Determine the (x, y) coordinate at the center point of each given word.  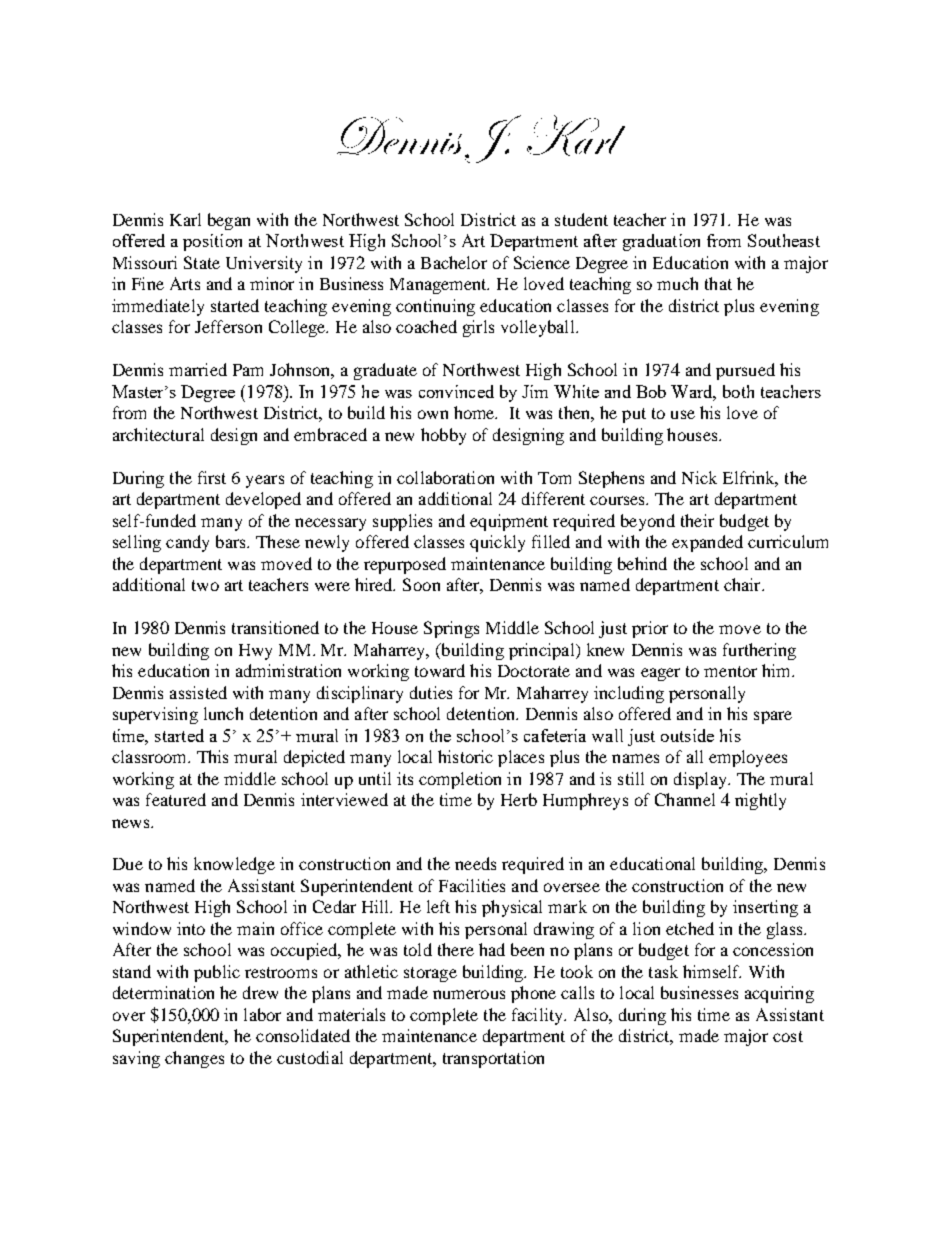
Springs (451, 629)
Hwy (255, 652)
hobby (443, 436)
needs (475, 863)
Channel (685, 799)
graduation (661, 242)
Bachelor (454, 262)
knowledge (234, 865)
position (212, 242)
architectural (158, 434)
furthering (759, 651)
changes (194, 1059)
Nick (699, 477)
